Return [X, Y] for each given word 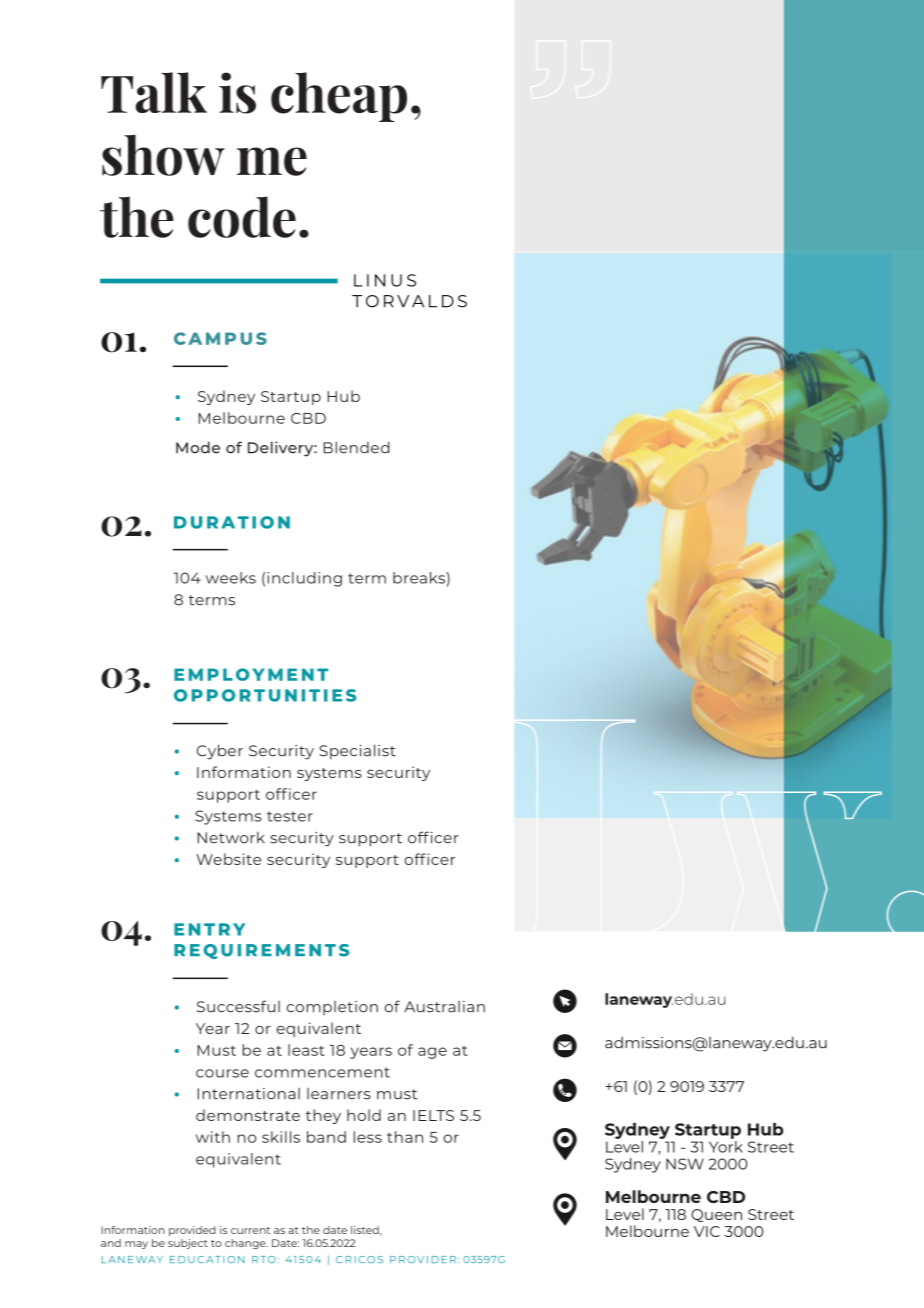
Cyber [220, 752]
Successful [238, 1006]
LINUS [385, 280]
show [163, 155]
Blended [356, 447]
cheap [339, 97]
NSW [685, 1164]
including [304, 579]
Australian [444, 1007]
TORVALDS [409, 301]
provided [192, 1231]
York [726, 1145]
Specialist [357, 751]
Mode [198, 447]
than [405, 1137]
